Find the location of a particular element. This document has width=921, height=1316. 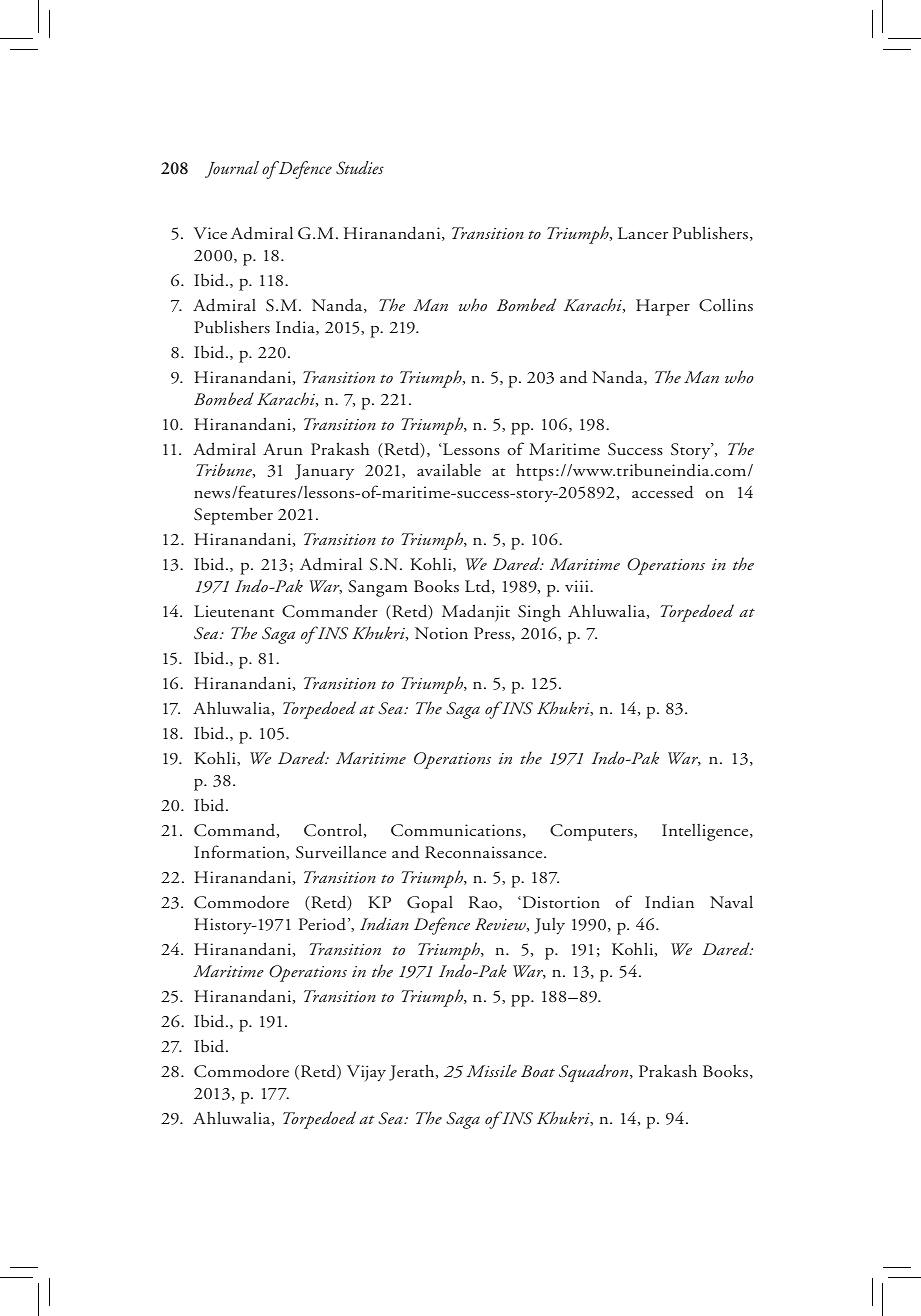

viii is located at coordinates (578, 586).
